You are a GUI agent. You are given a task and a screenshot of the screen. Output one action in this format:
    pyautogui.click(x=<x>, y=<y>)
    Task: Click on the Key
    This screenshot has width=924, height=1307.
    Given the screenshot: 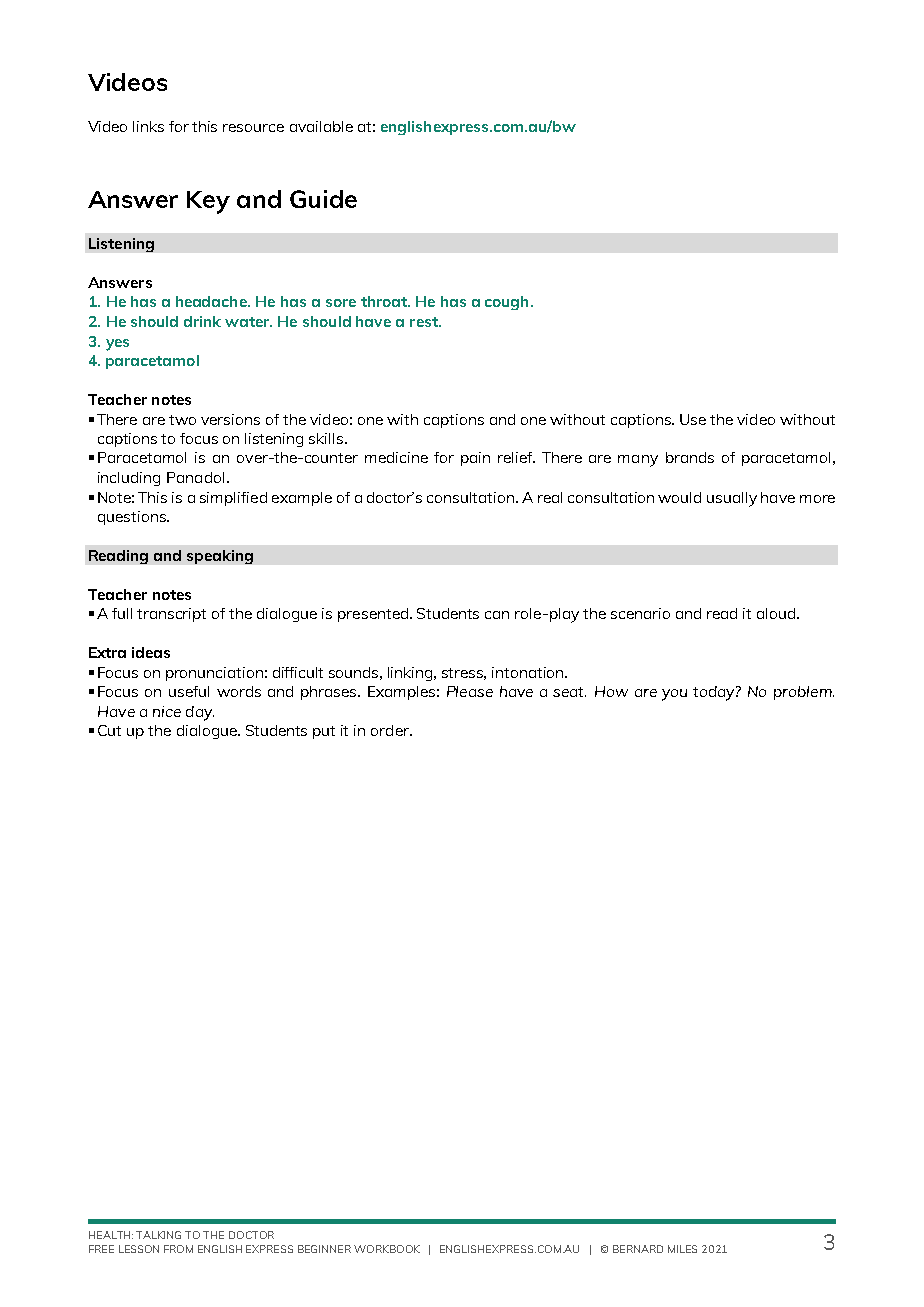 What is the action you would take?
    pyautogui.click(x=208, y=202)
